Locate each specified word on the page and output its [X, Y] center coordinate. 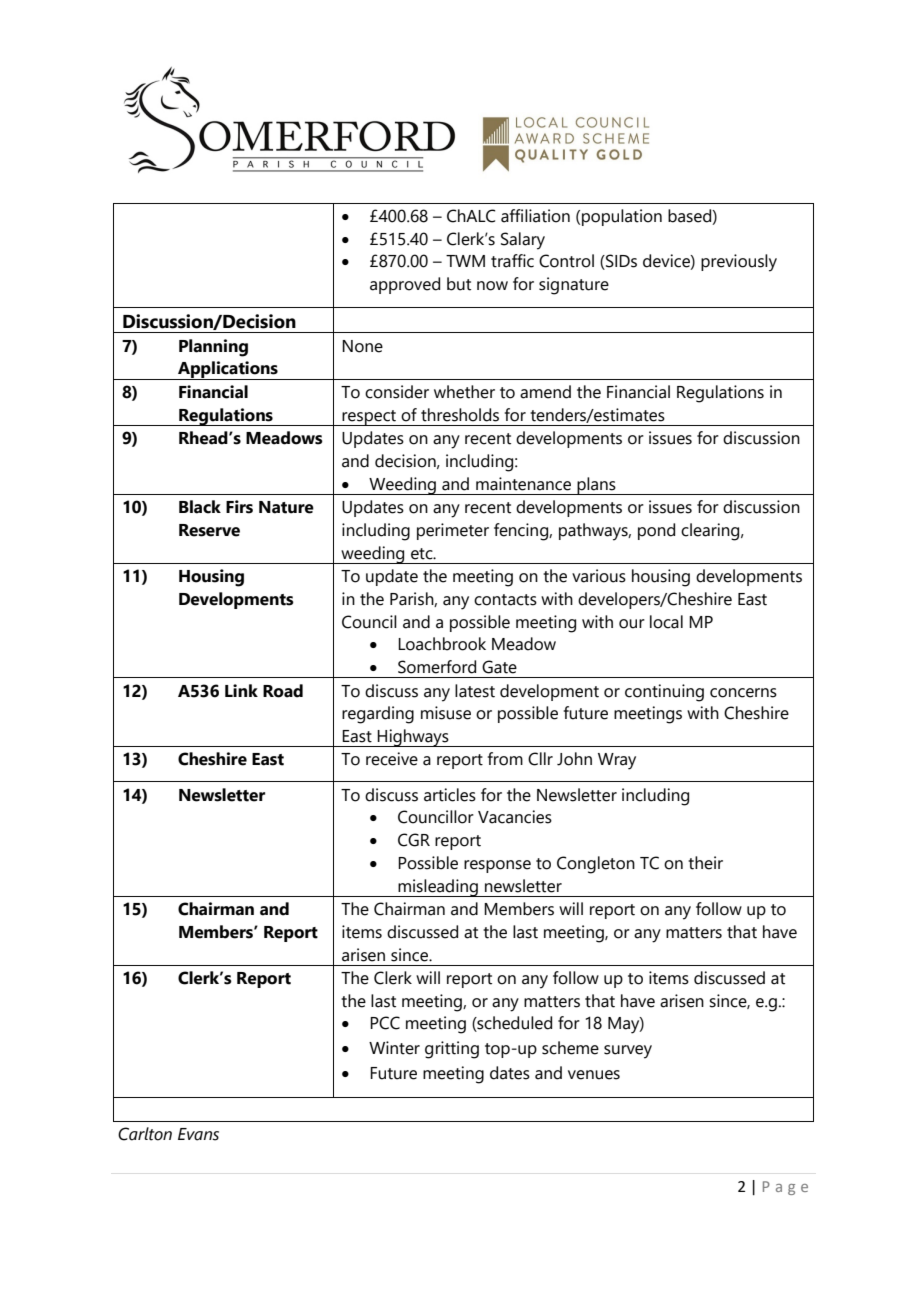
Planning [213, 348]
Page [785, 1188]
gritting [452, 1050]
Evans [198, 1134]
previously [739, 263]
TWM [465, 261]
